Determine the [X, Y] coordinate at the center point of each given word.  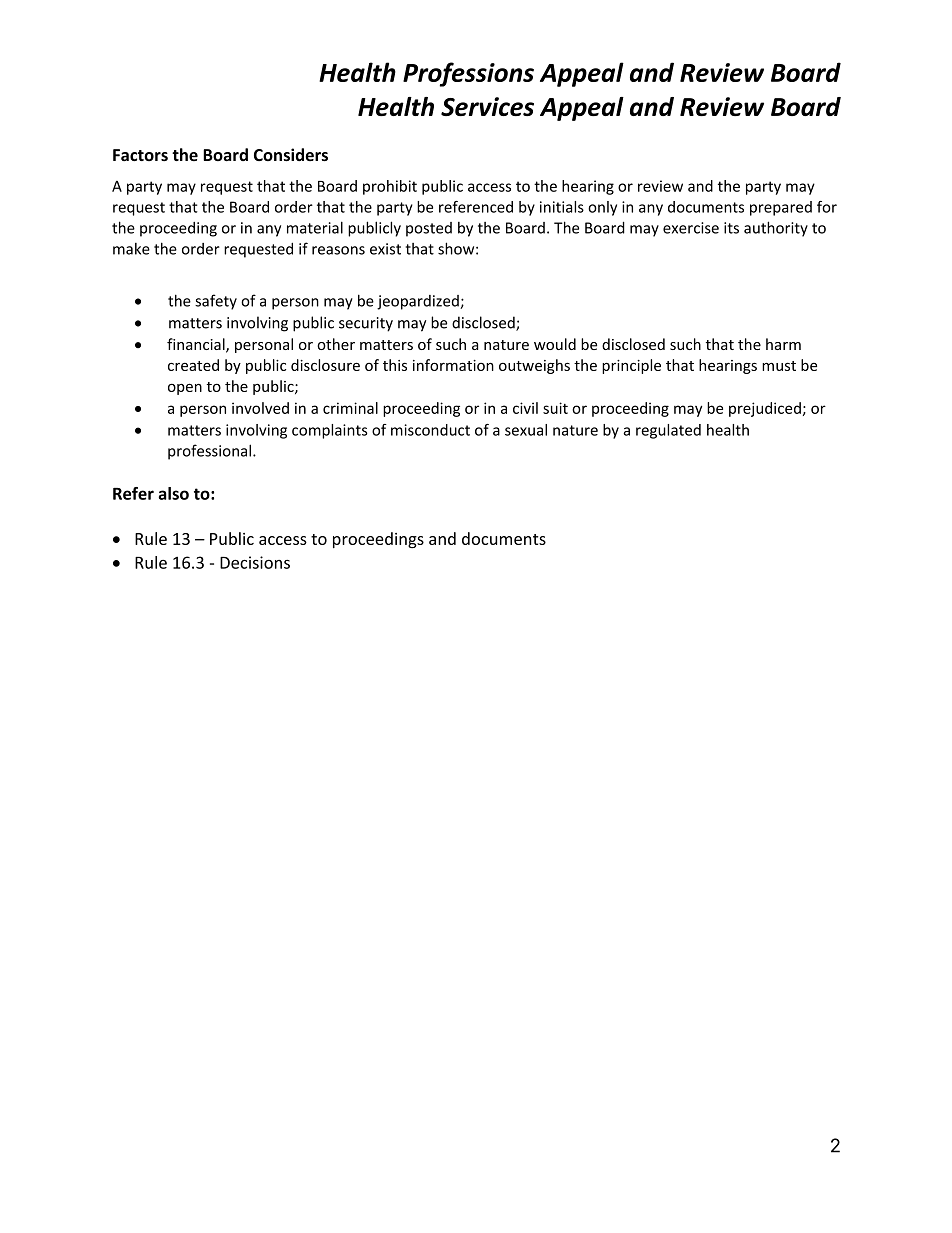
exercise [691, 228]
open [185, 389]
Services [487, 106]
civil [525, 408]
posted [429, 229]
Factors [140, 155]
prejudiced [765, 409]
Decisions [255, 562]
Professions [468, 74]
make [131, 249]
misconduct [430, 430]
